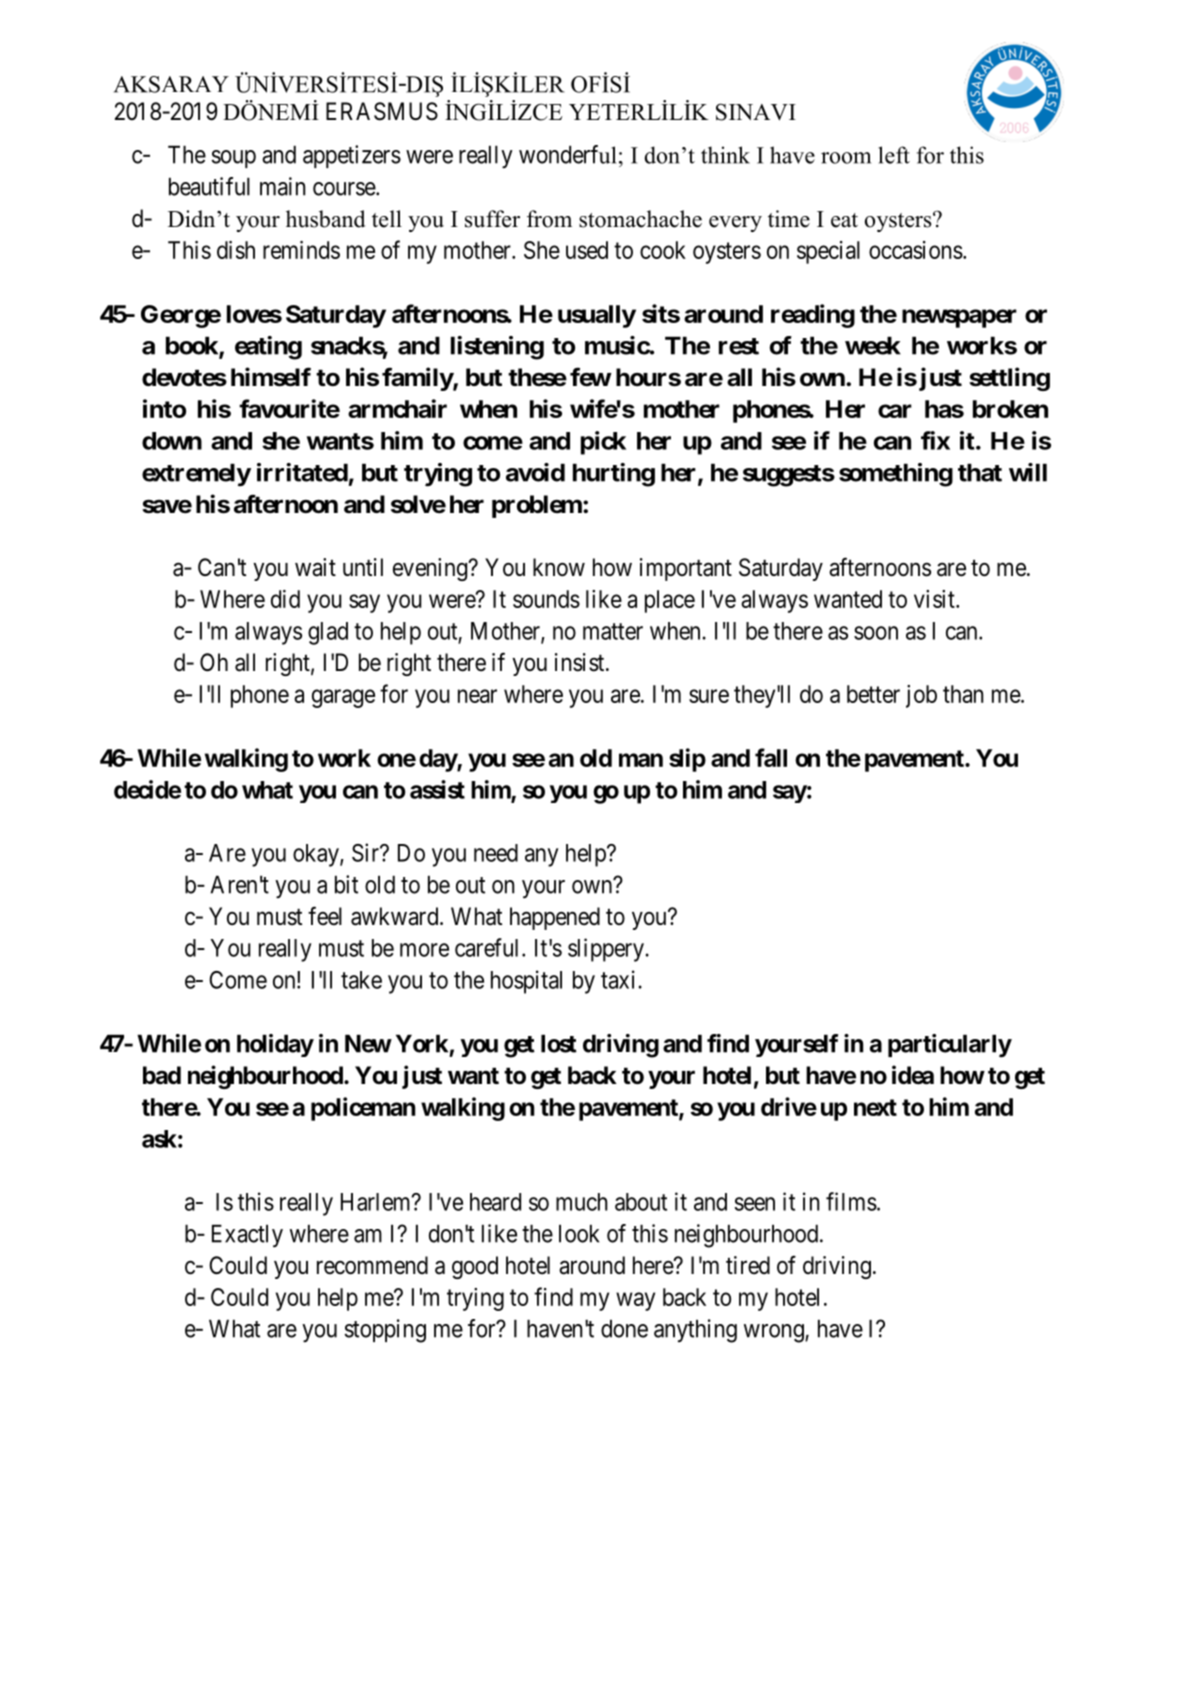 The width and height of the page is (1190, 1683). Describe the element at coordinates (372, 1265) in the page. I see `recommend` at that location.
